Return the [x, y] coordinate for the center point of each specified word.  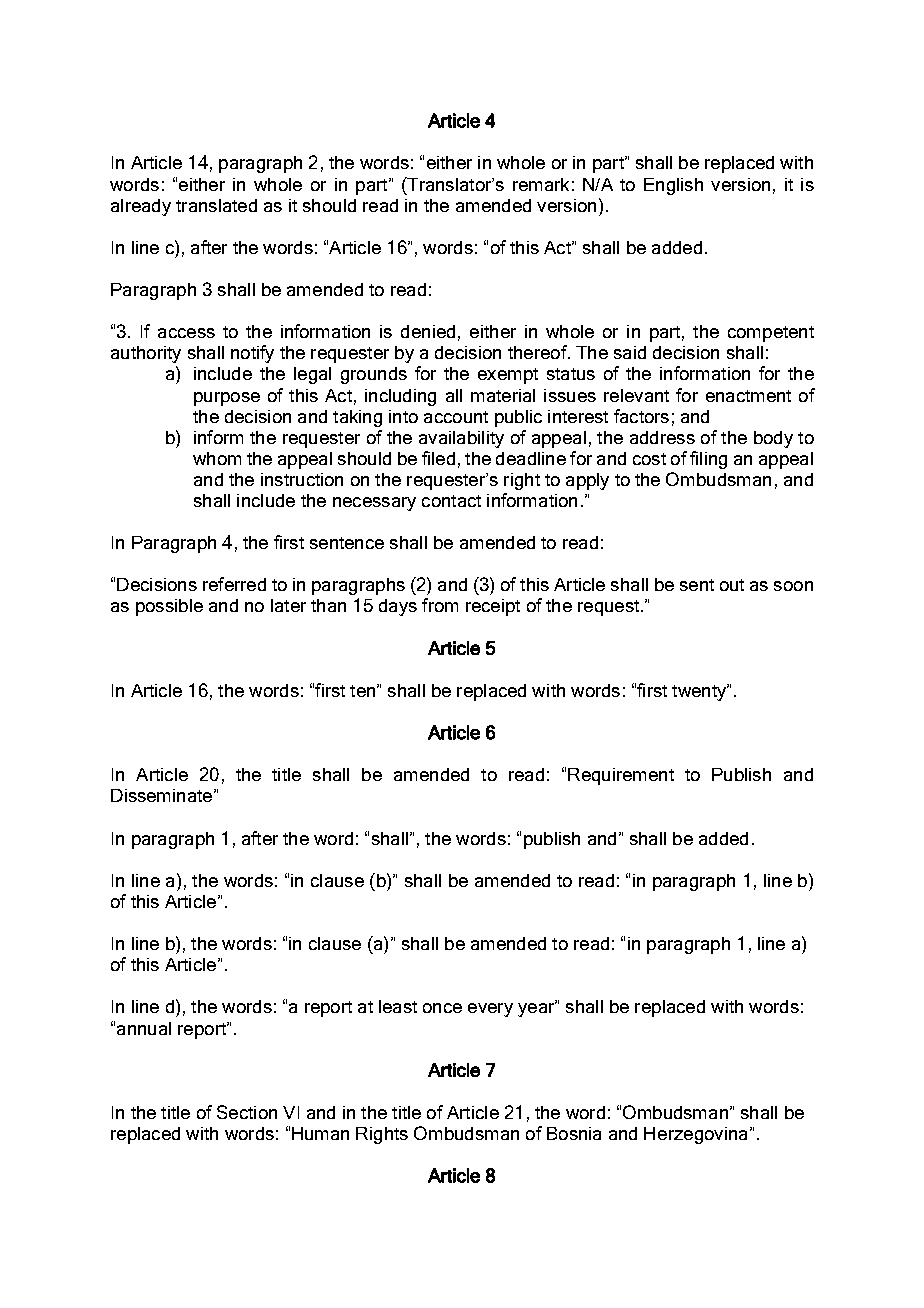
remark [541, 184]
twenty [700, 692]
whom [217, 458]
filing [708, 460]
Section [247, 1112]
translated [216, 205]
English [673, 186]
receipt [493, 607]
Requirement [621, 776]
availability [461, 439]
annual [144, 1028]
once [442, 1008]
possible [169, 607]
